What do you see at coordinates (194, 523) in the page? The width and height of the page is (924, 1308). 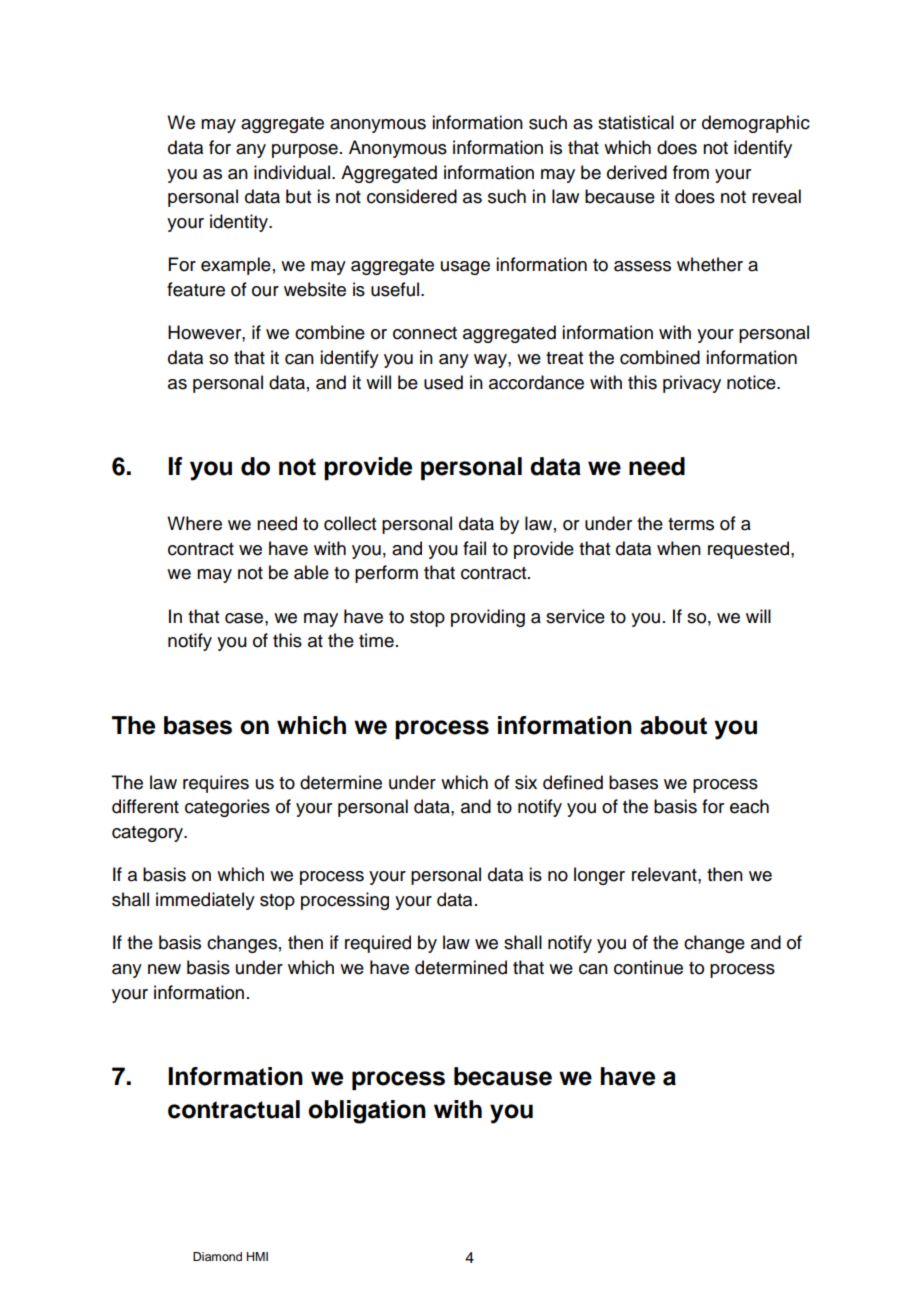 I see `Where` at bounding box center [194, 523].
